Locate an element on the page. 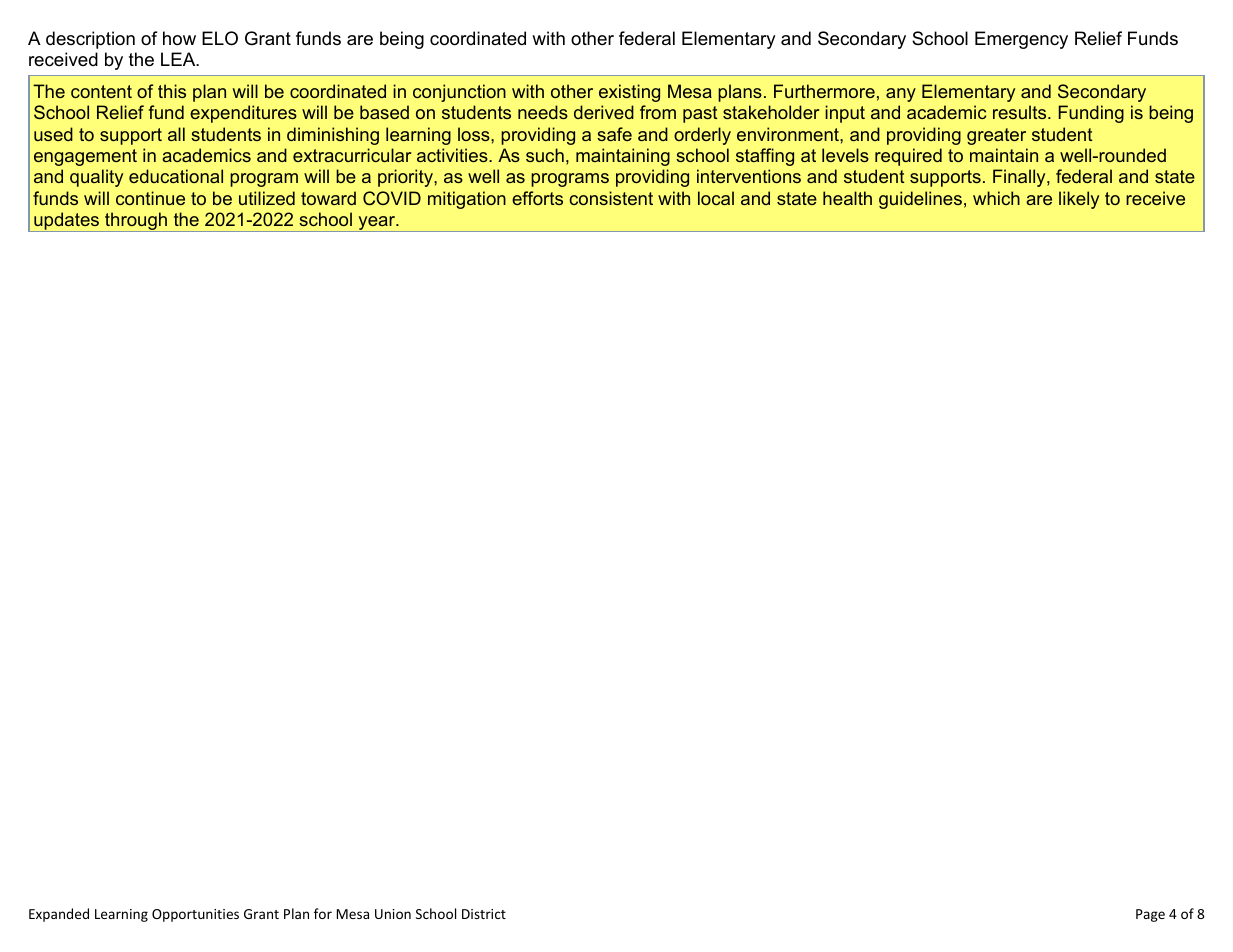 This page has height=952, width=1233. Union is located at coordinates (393, 914).
